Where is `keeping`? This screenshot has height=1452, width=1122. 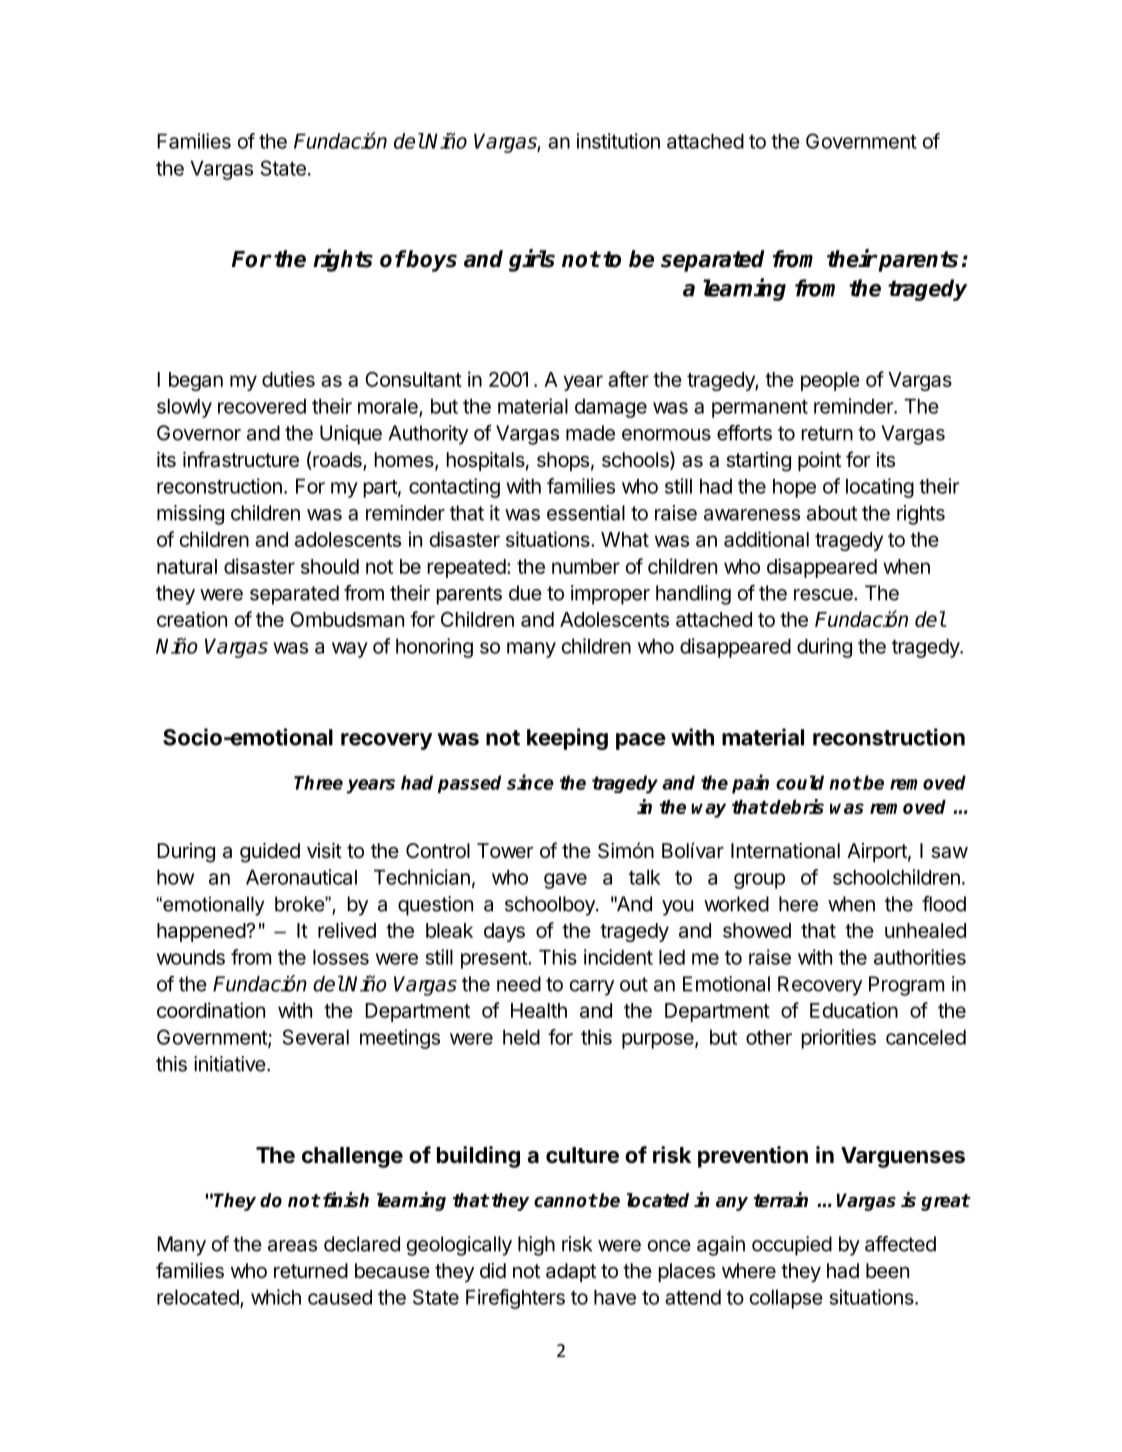
keeping is located at coordinates (567, 739).
